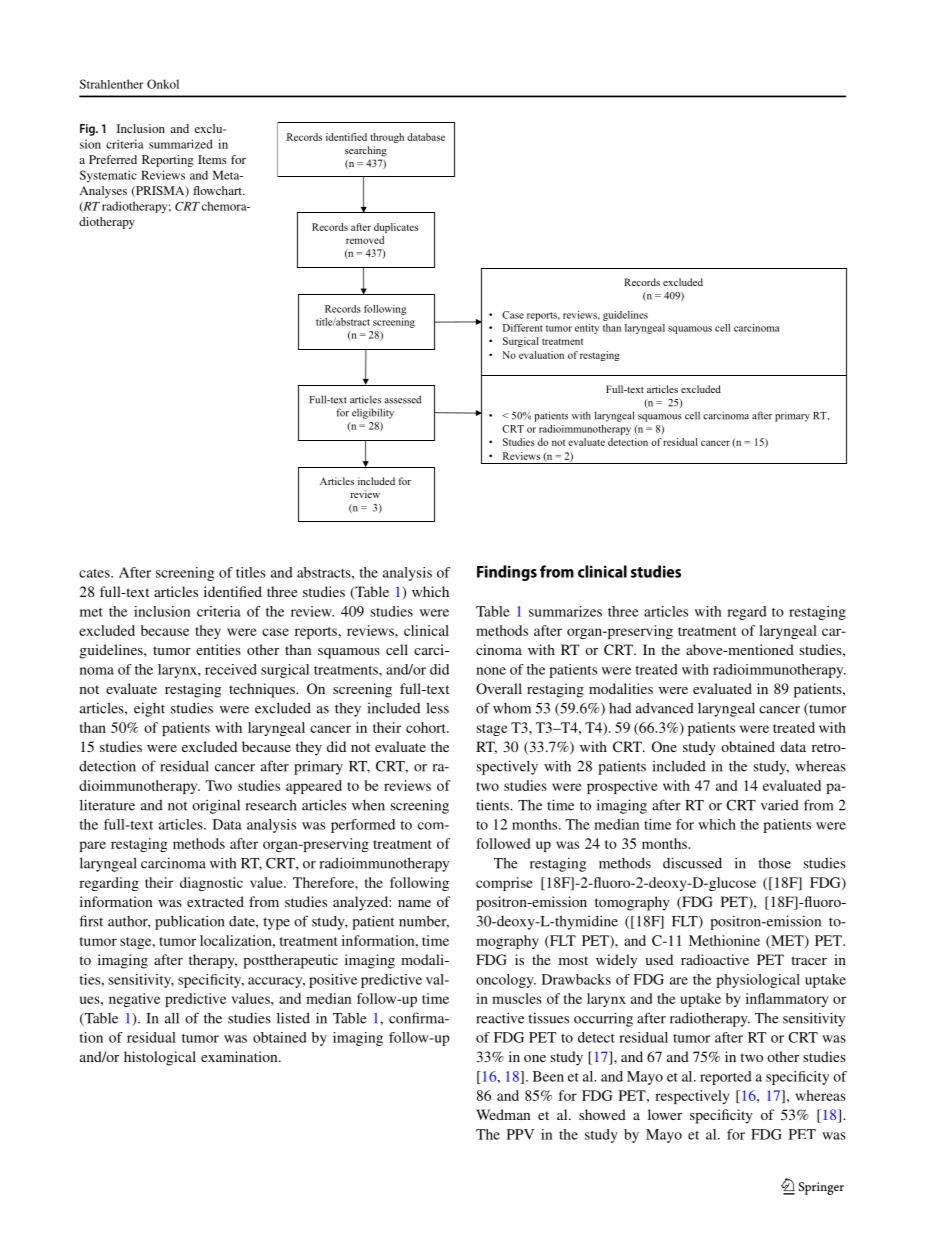 The image size is (952, 1257). What do you see at coordinates (211, 884) in the image?
I see `diagnostic` at bounding box center [211, 884].
